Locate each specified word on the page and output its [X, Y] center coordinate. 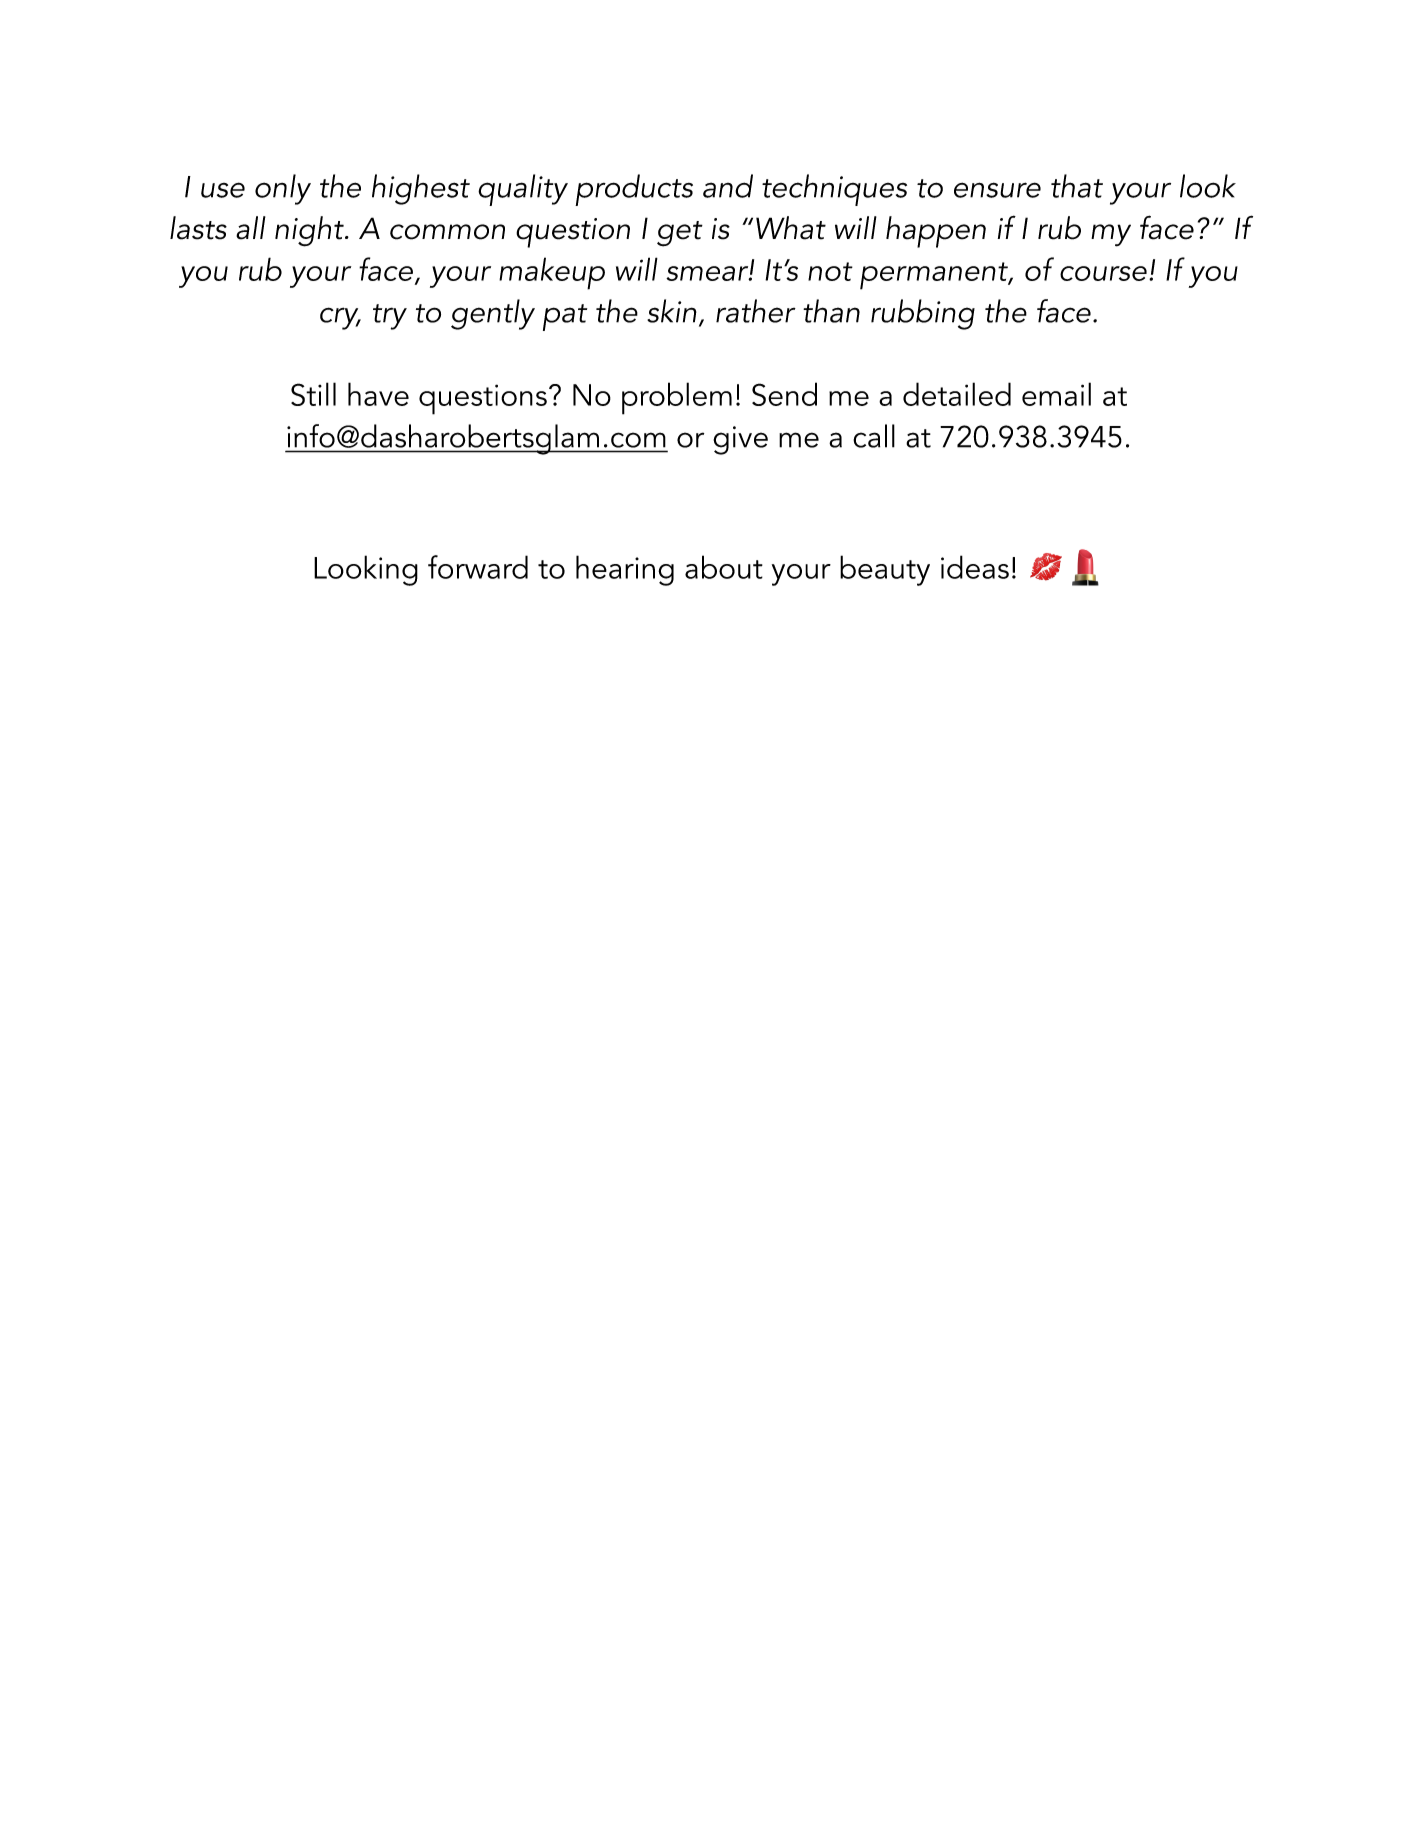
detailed [957, 394]
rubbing [923, 314]
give [740, 440]
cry [340, 318]
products [634, 190]
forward [478, 567]
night [310, 231]
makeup [552, 273]
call [874, 436]
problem [677, 398]
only [283, 189]
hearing [625, 570]
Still [313, 394]
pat [565, 317]
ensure [997, 190]
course [1103, 273]
